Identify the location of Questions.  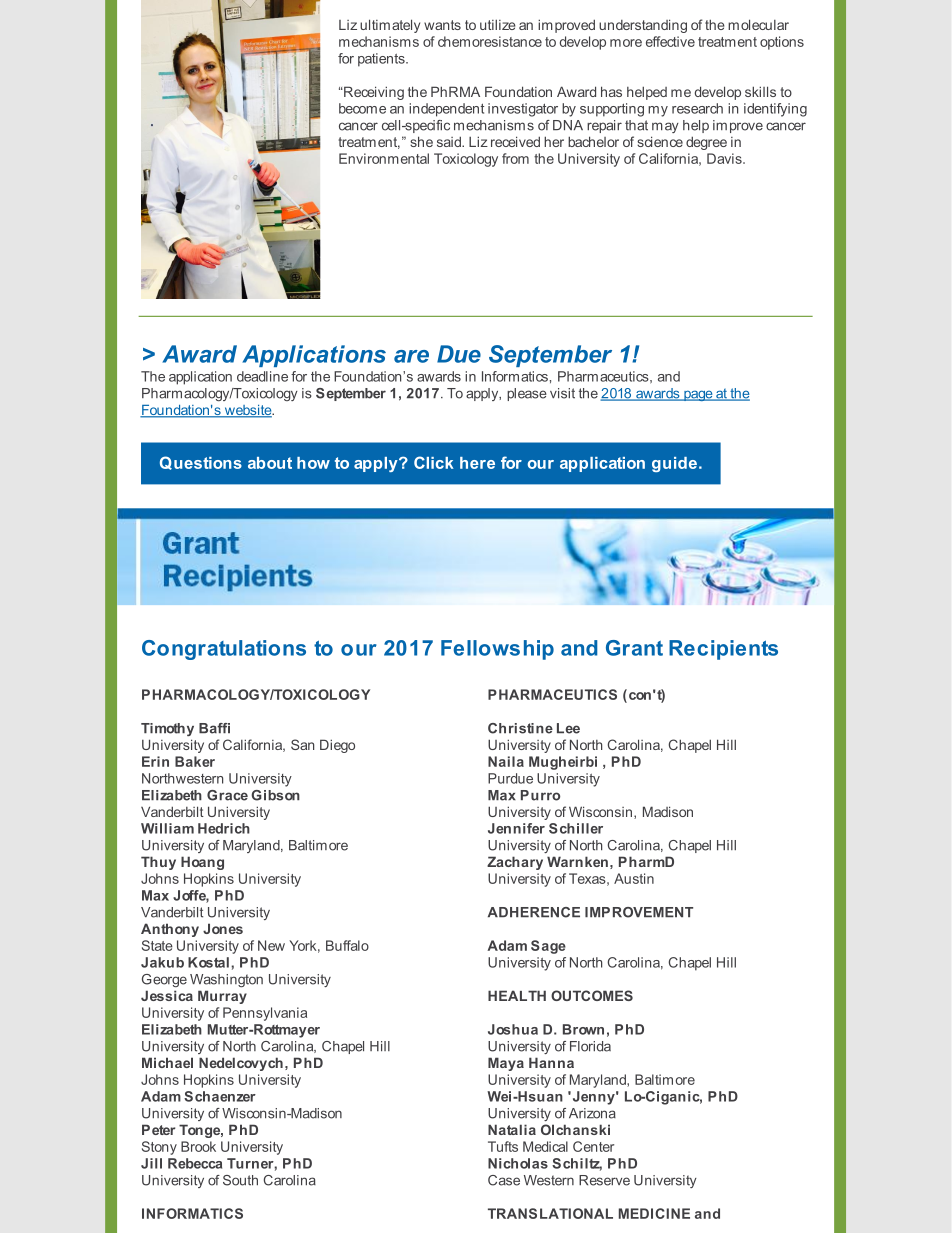
(201, 463).
